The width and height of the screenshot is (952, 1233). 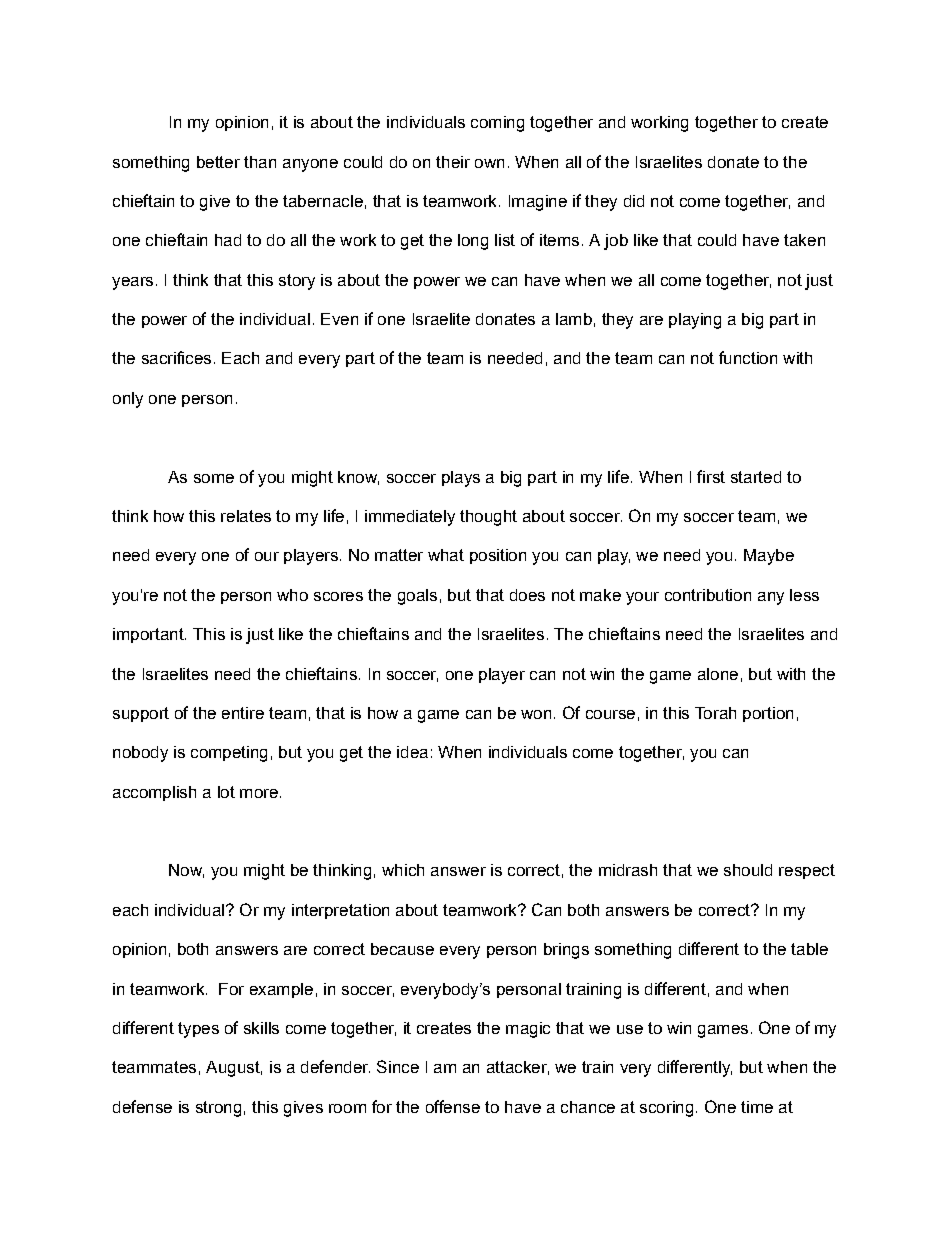 What do you see at coordinates (403, 870) in the screenshot?
I see `which` at bounding box center [403, 870].
